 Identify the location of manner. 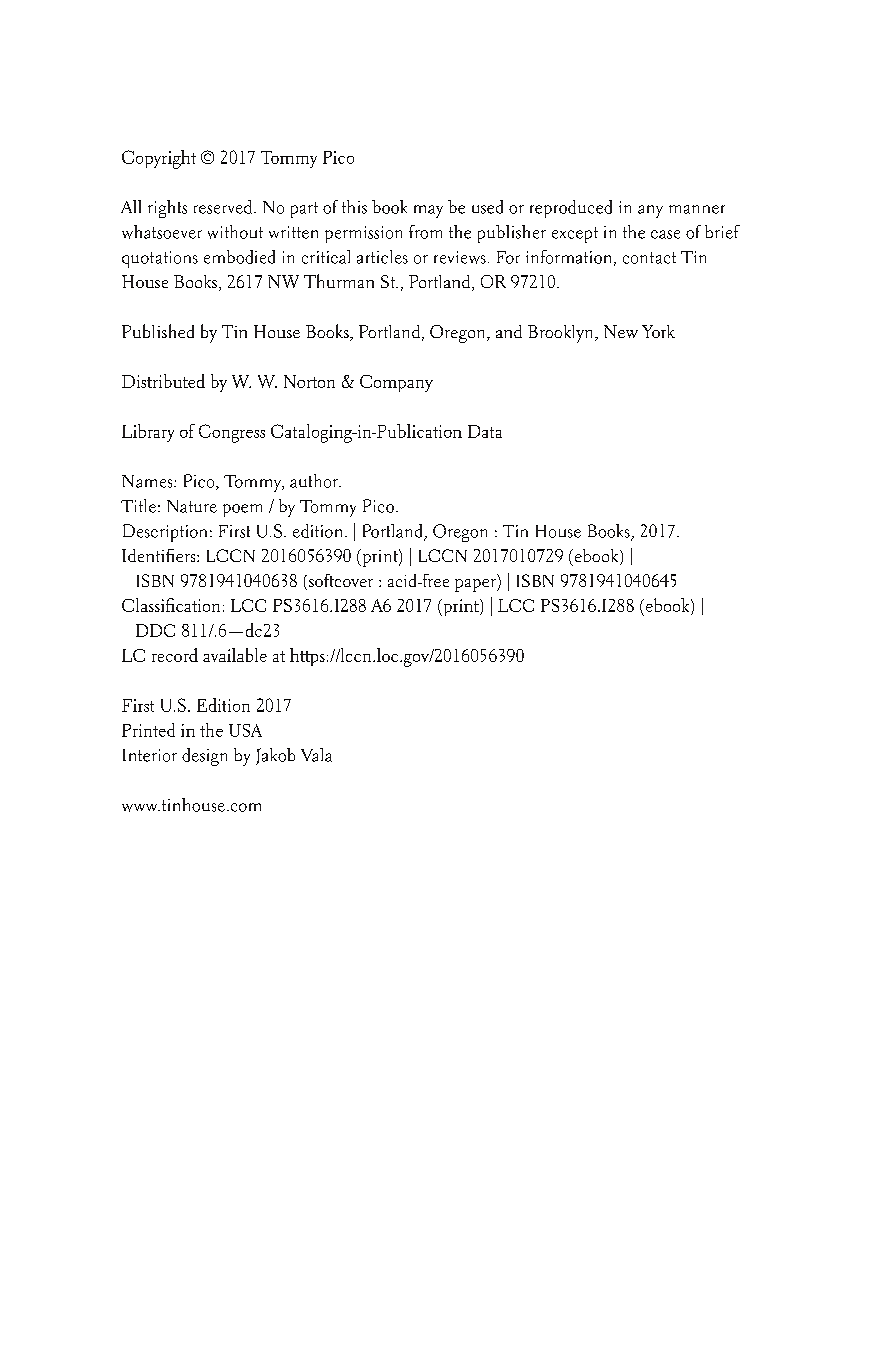
(697, 209).
